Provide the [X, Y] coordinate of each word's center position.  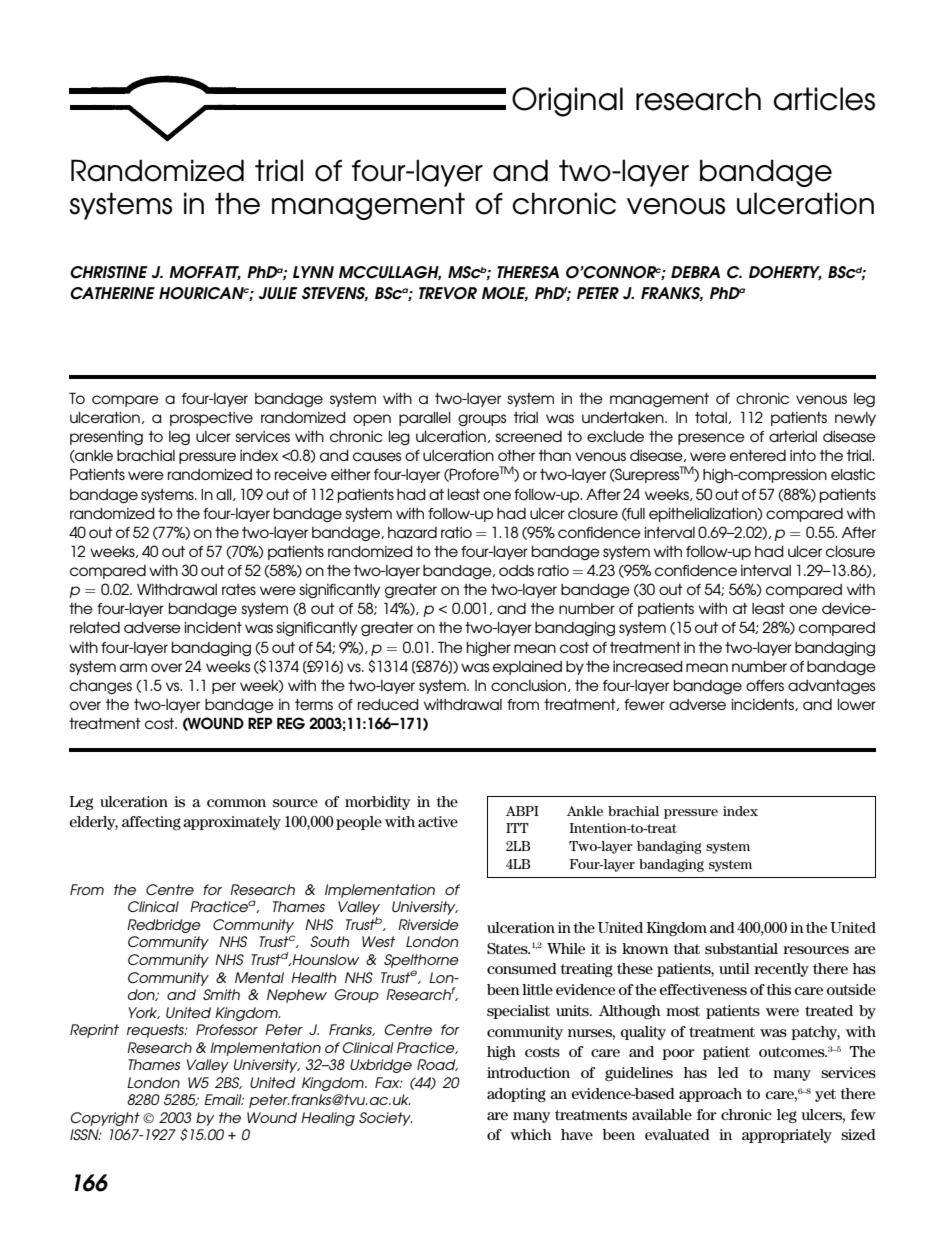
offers [765, 685]
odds [516, 570]
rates [239, 589]
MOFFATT [205, 273]
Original [567, 102]
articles [824, 99]
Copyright [105, 1119]
